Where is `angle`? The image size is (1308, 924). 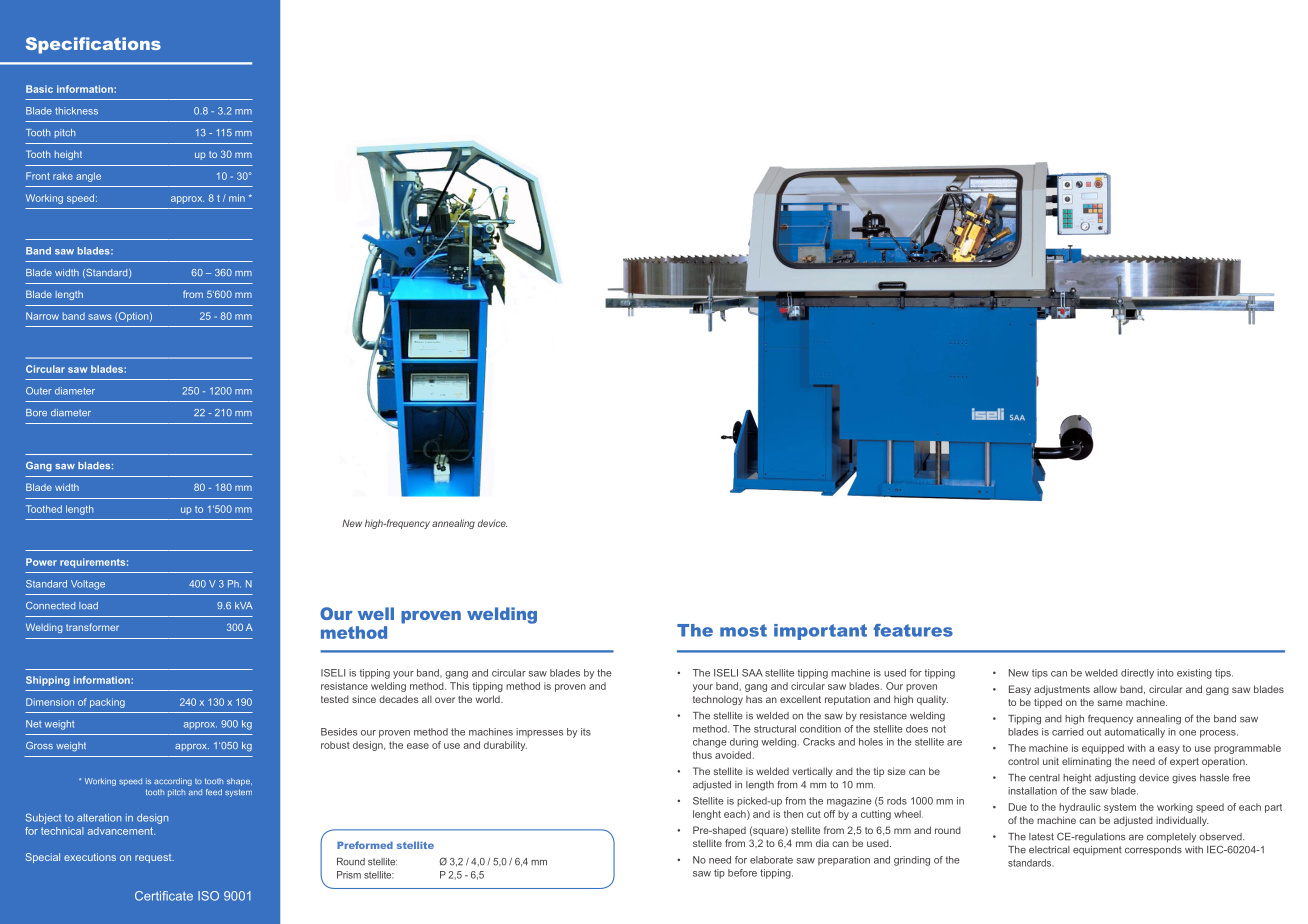
angle is located at coordinates (88, 177).
